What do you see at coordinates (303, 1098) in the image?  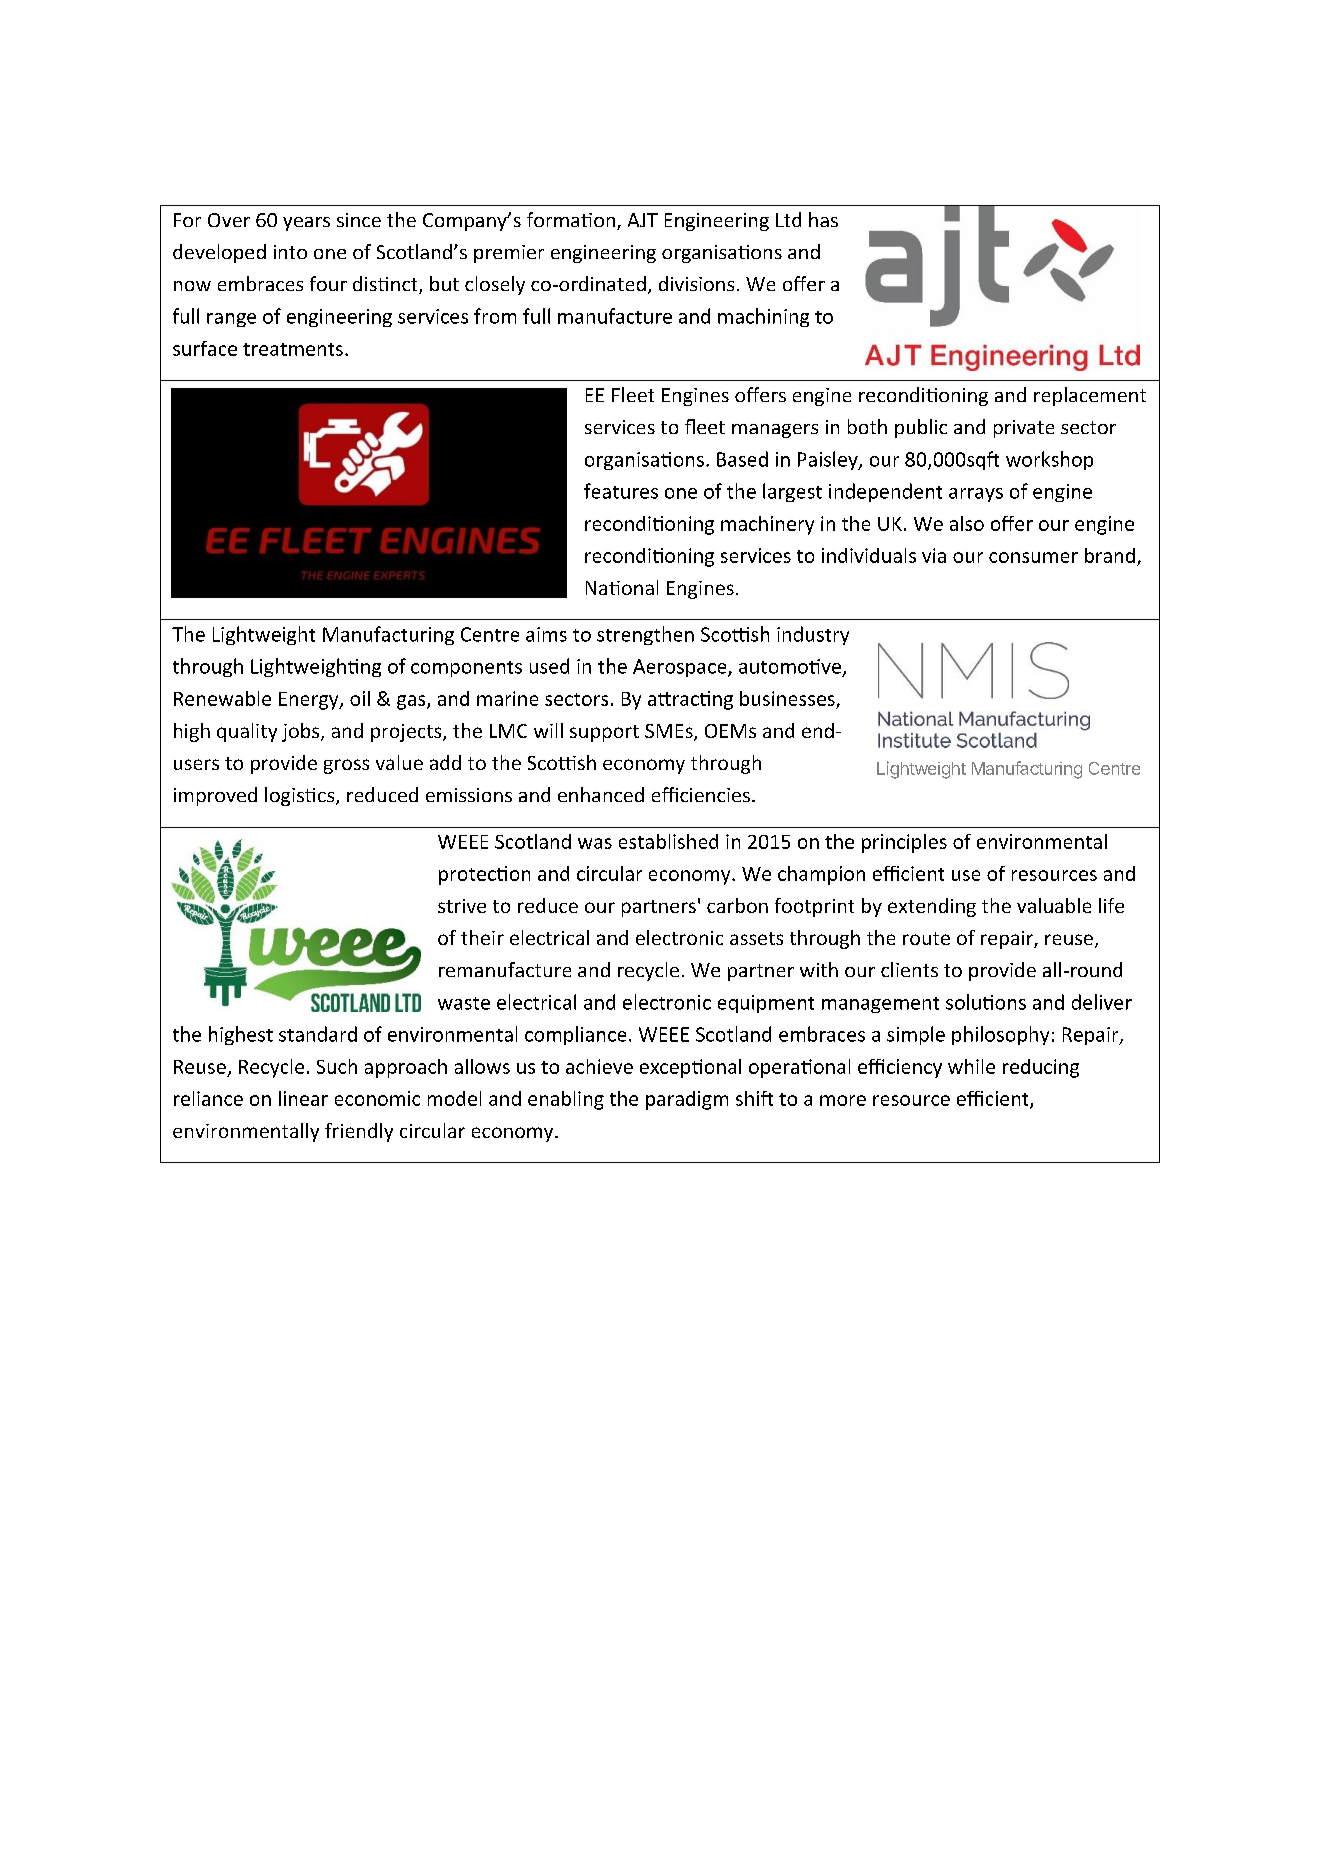 I see `linear` at bounding box center [303, 1098].
